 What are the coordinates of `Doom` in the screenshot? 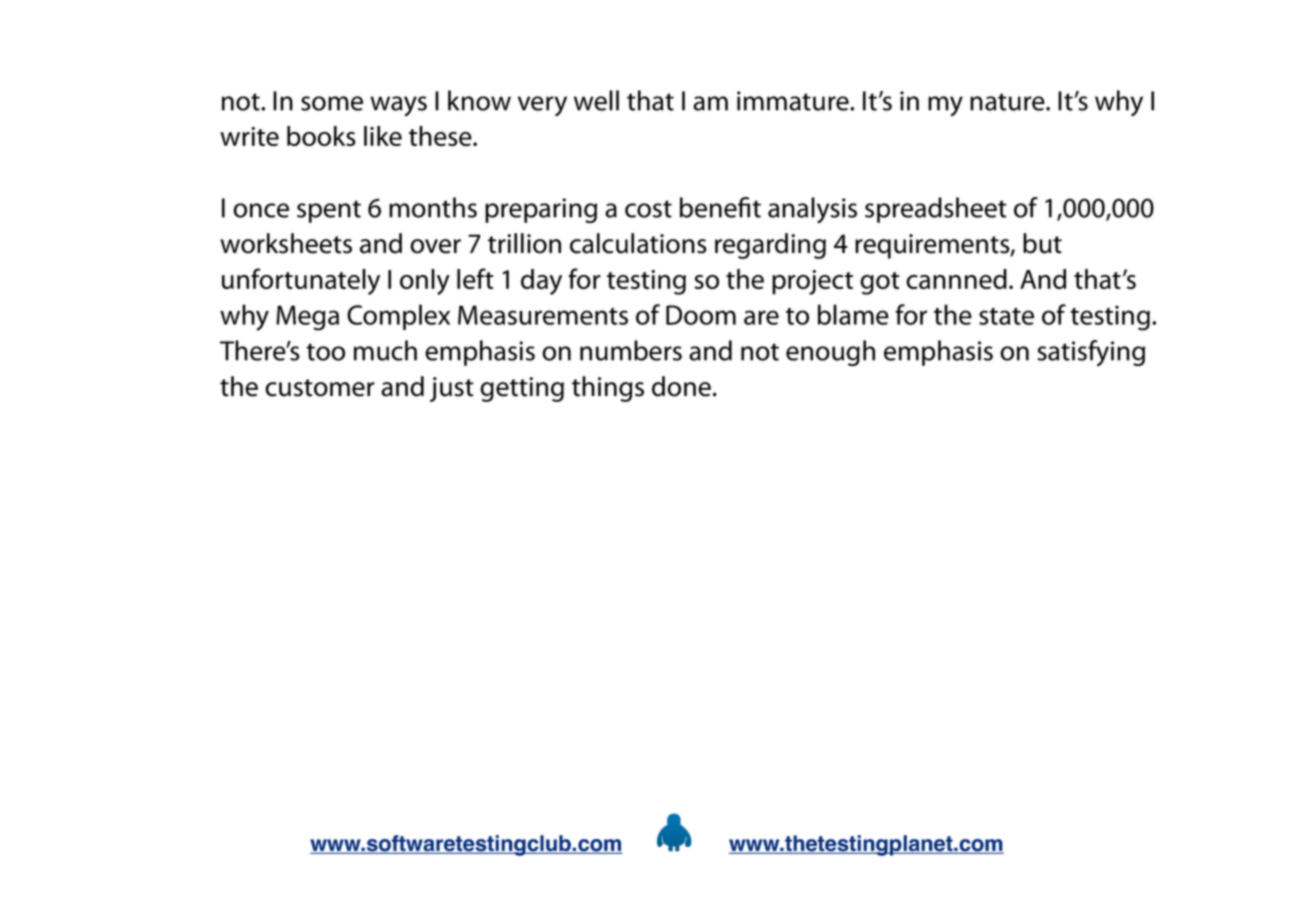 It's located at (701, 315).
